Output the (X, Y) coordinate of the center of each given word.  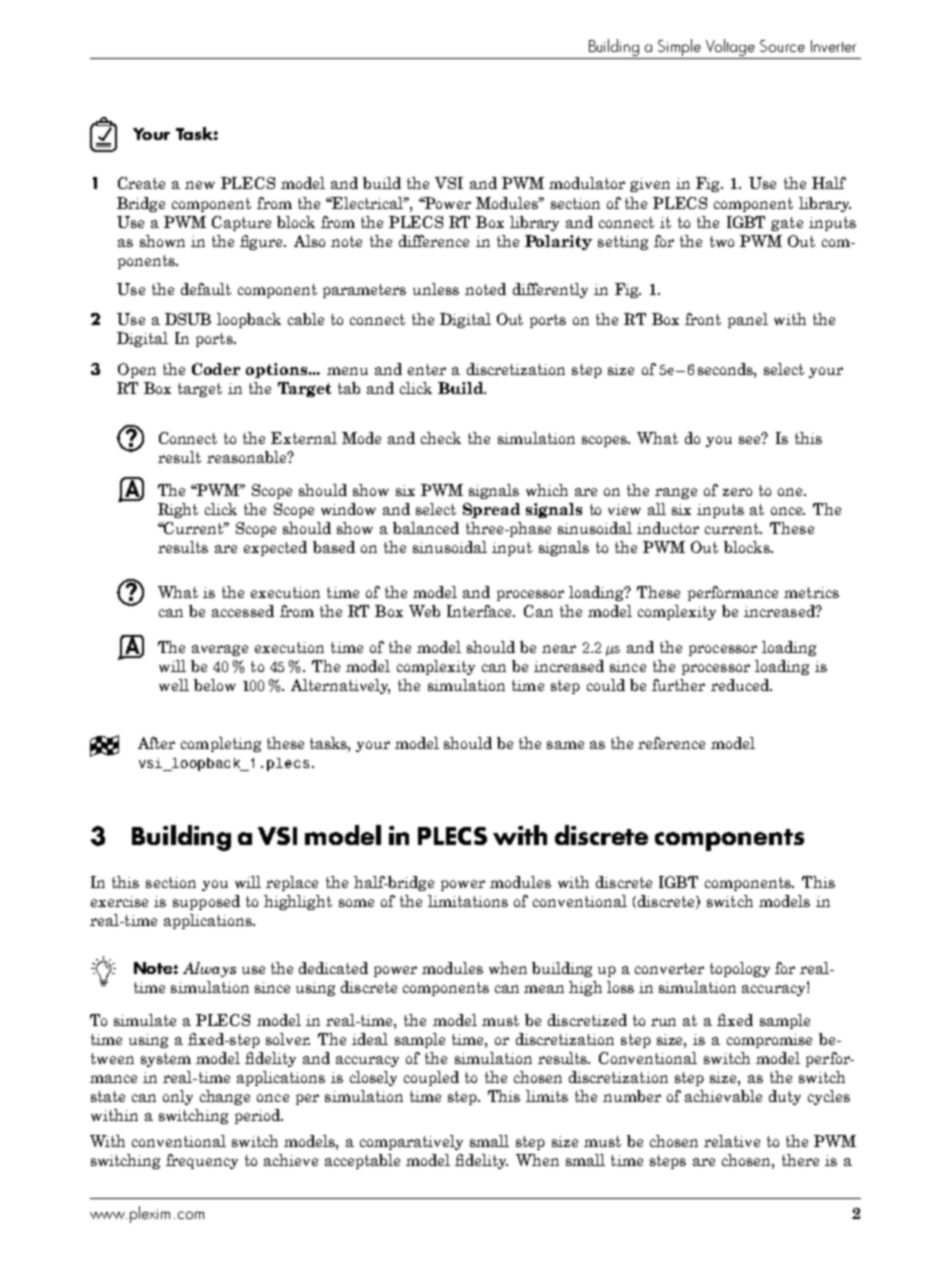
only (178, 1097)
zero (737, 492)
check (441, 438)
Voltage (731, 49)
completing (221, 744)
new (200, 185)
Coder (216, 369)
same (565, 745)
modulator (587, 183)
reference (671, 743)
